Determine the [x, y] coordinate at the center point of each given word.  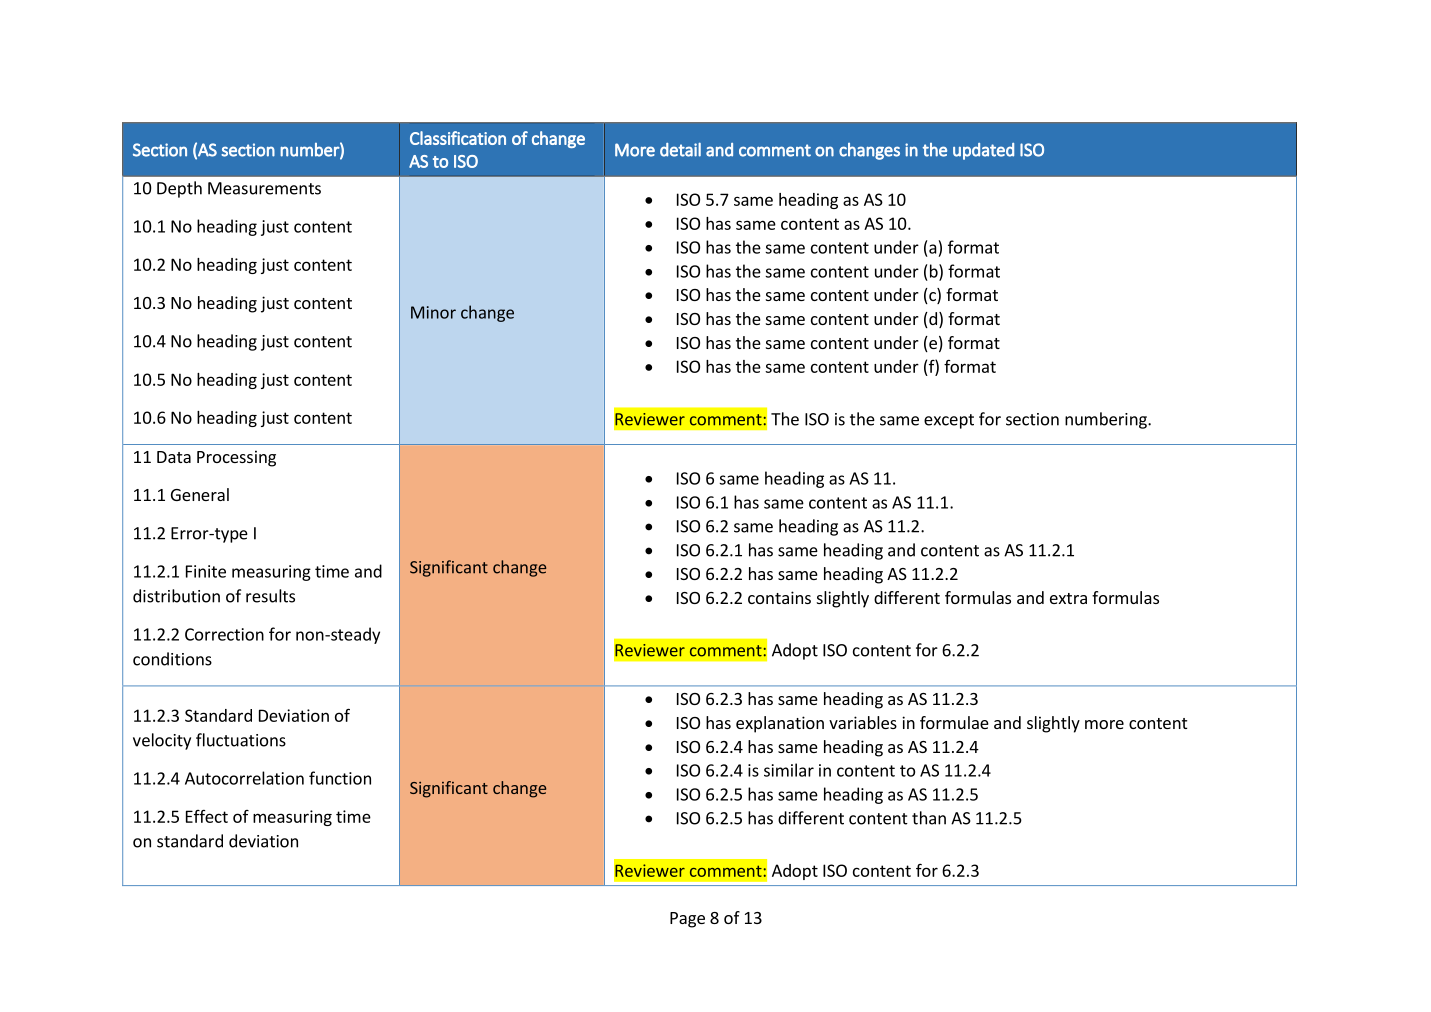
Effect [207, 816]
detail [680, 149]
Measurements [264, 188]
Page [687, 920]
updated [983, 151]
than [929, 818]
